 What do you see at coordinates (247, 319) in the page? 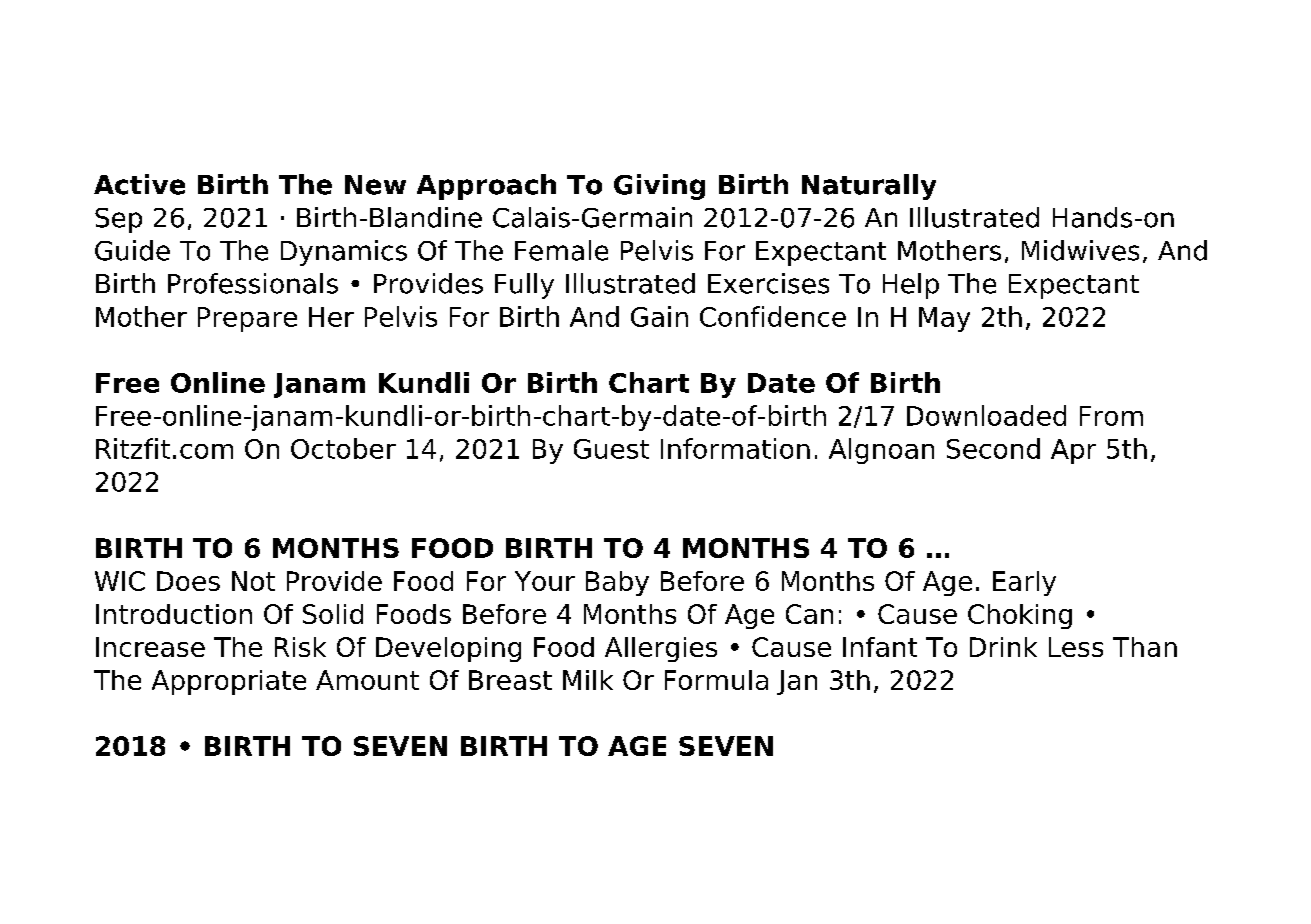
I see `Prepare` at bounding box center [247, 319].
